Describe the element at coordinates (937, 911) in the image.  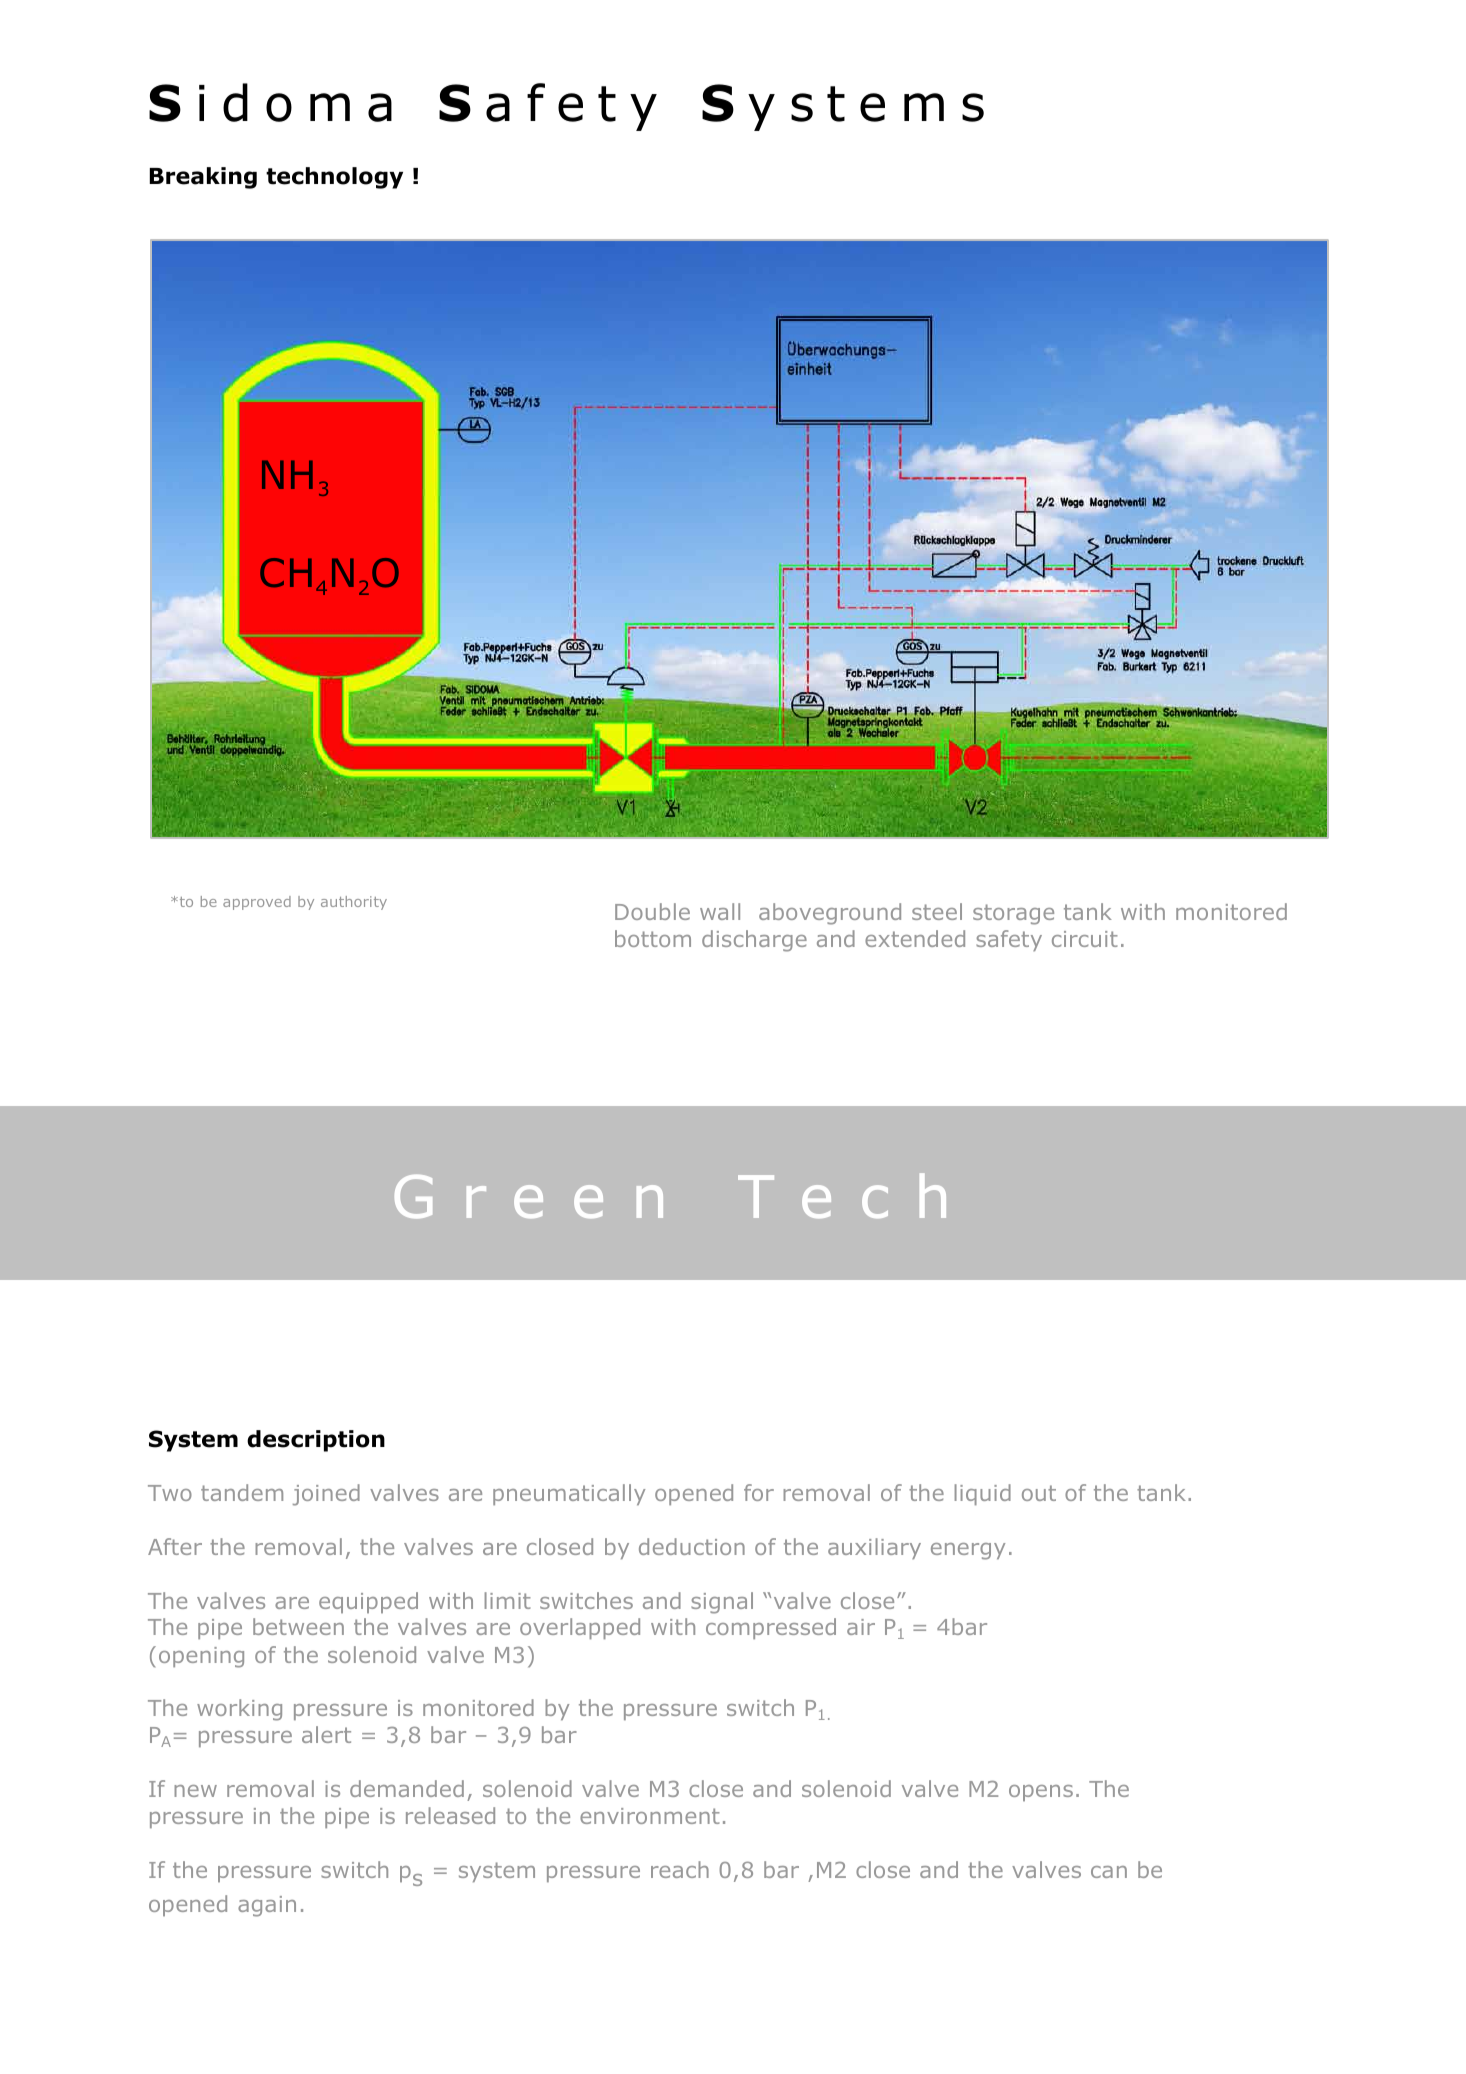
I see `steel` at that location.
